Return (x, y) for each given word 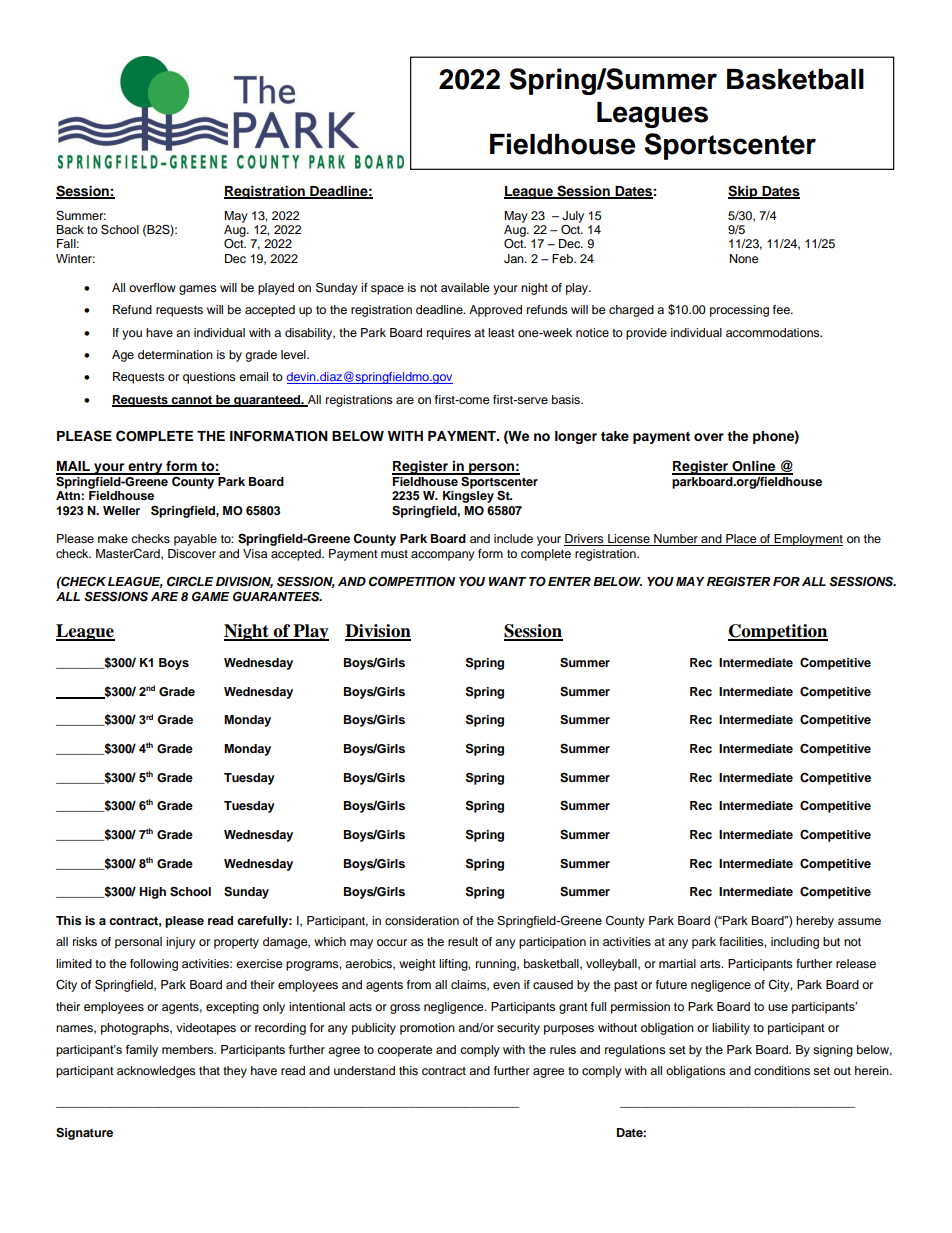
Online (754, 467)
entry (145, 468)
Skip (744, 192)
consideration (422, 920)
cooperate (404, 1051)
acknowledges (156, 1072)
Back (70, 229)
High (152, 893)
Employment (807, 540)
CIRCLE (190, 581)
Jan (515, 259)
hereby (815, 922)
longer (576, 437)
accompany (443, 556)
